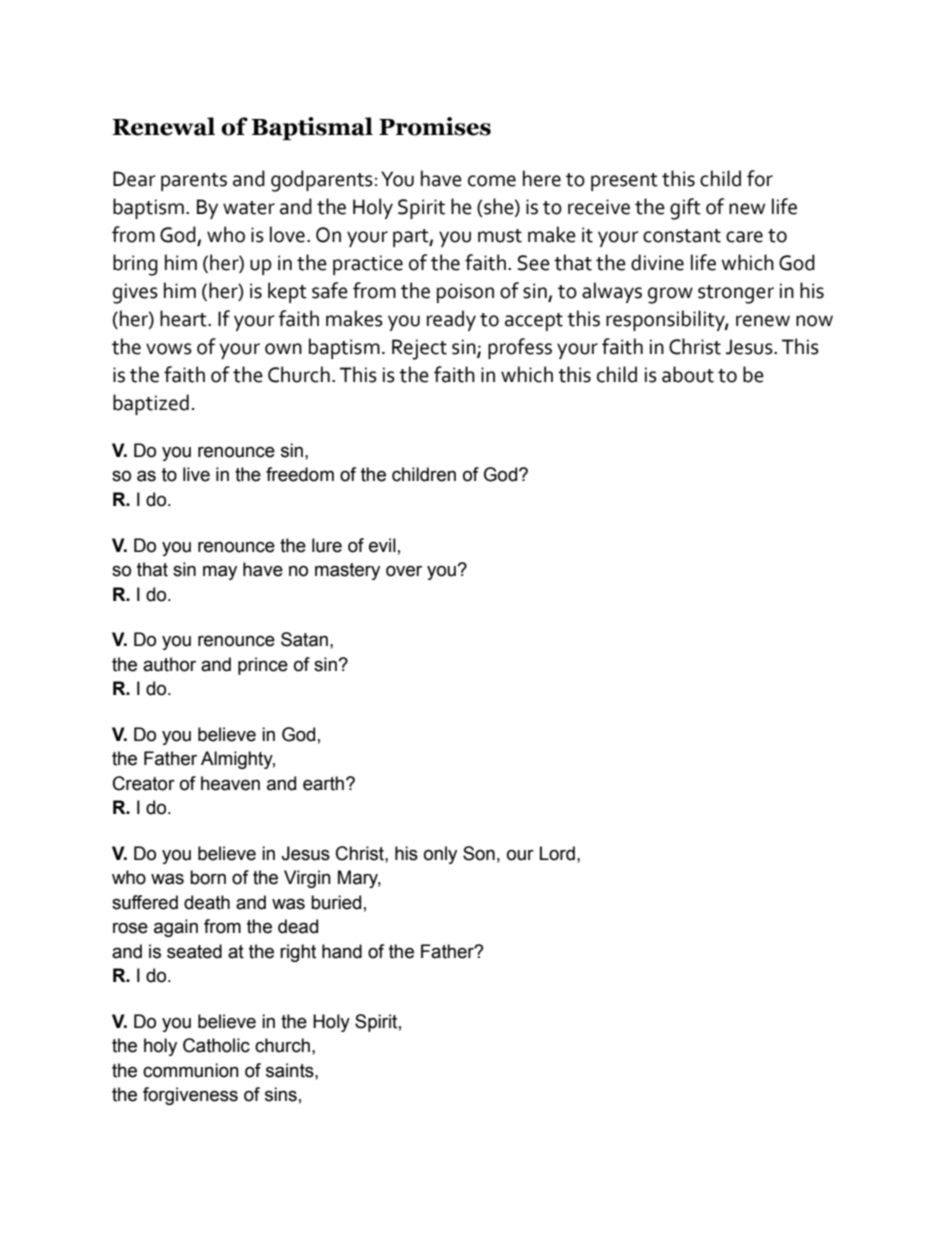 This image has width=952, height=1233. What do you see at coordinates (382, 545) in the image?
I see `evil` at bounding box center [382, 545].
